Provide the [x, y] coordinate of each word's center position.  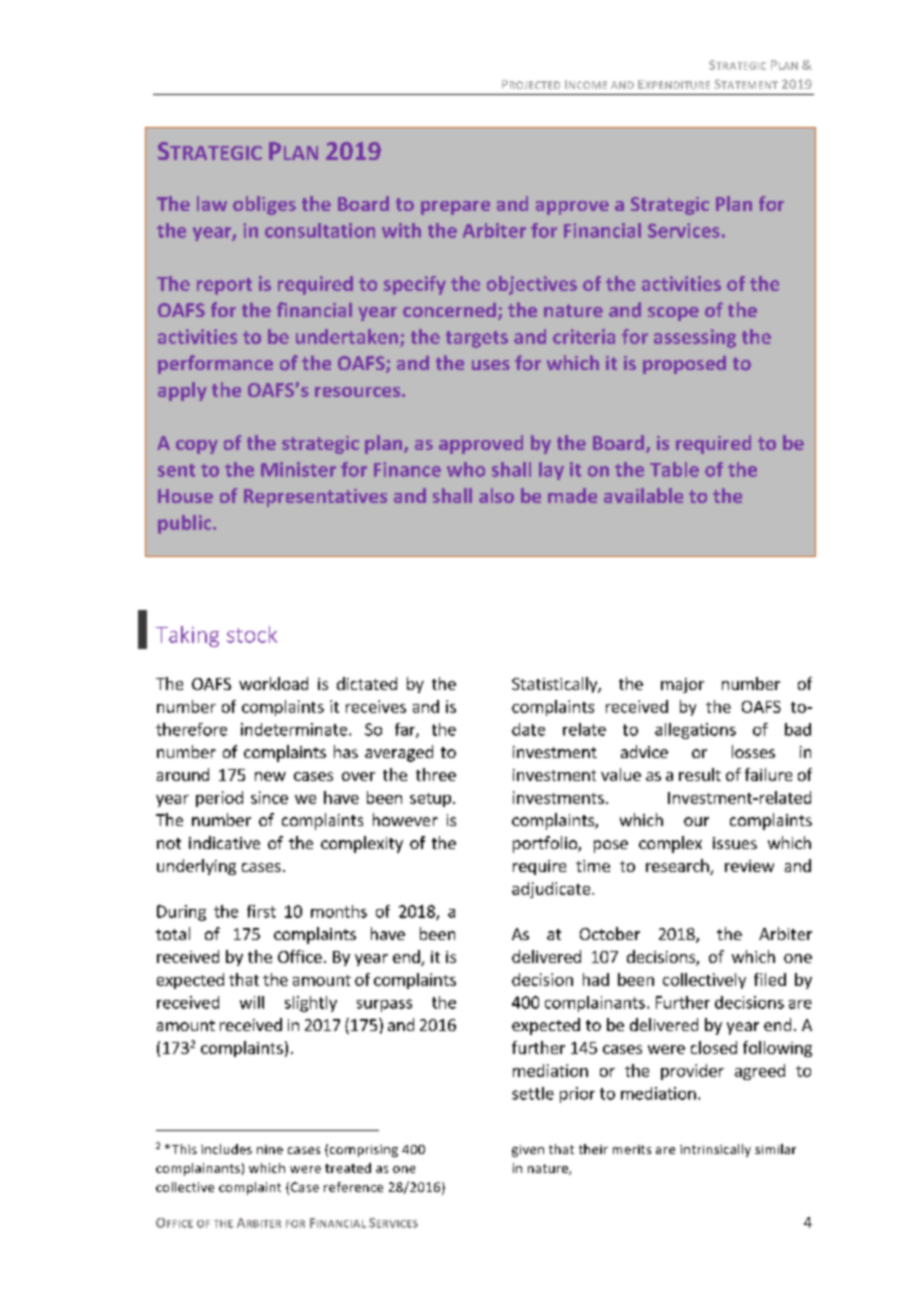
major [682, 685]
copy [197, 447]
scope [673, 314]
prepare [455, 208]
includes [226, 1149]
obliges [264, 205]
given [528, 1151]
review [749, 866]
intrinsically [715, 1150]
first [261, 911]
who [466, 469]
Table [674, 469]
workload [273, 683]
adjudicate [552, 890]
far [406, 730]
